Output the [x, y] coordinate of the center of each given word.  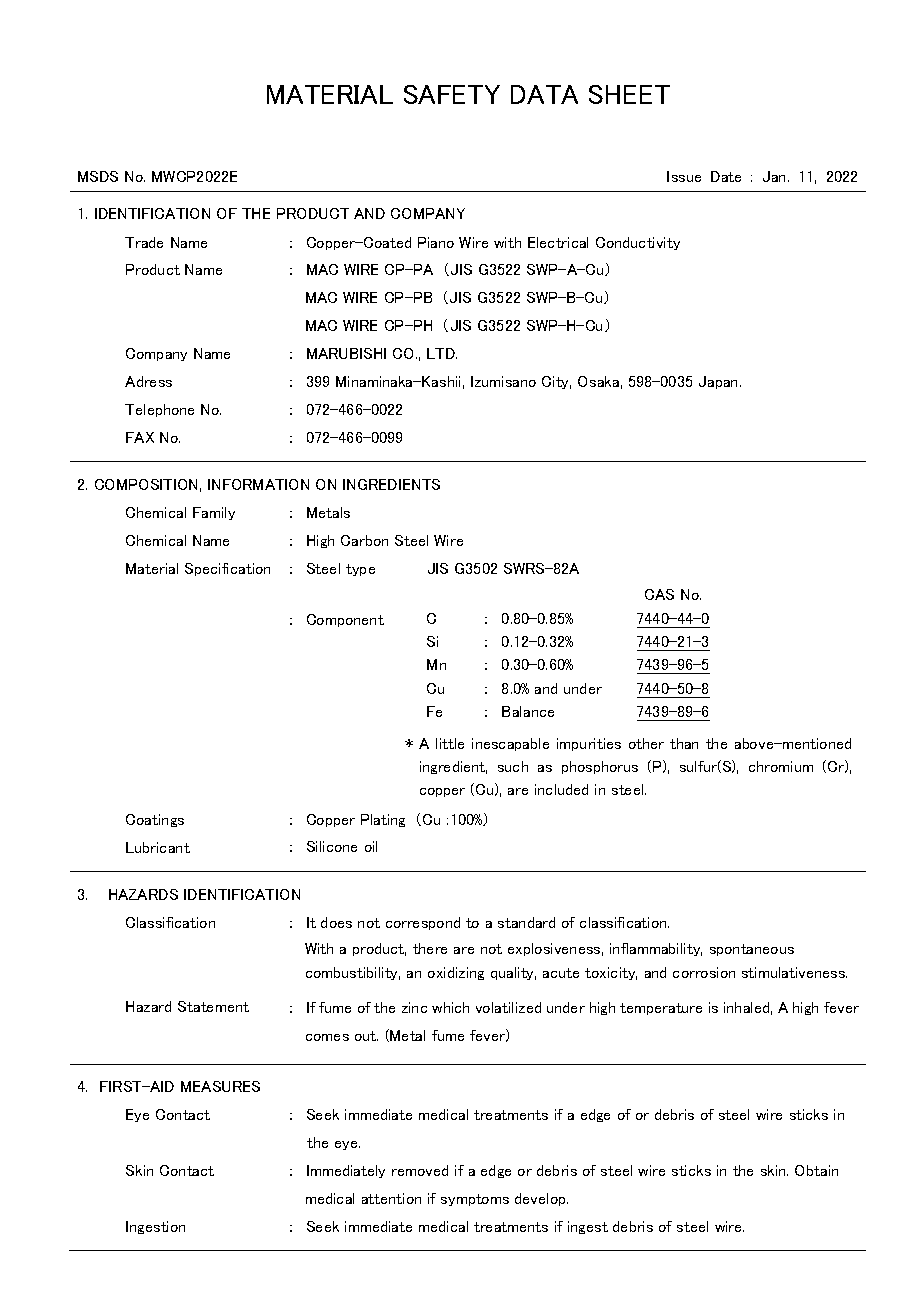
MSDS [98, 176]
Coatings [155, 820]
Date [726, 176]
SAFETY [452, 94]
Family [214, 513]
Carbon [364, 540]
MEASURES [220, 1086]
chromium [781, 766]
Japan [720, 382]
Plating [383, 820]
